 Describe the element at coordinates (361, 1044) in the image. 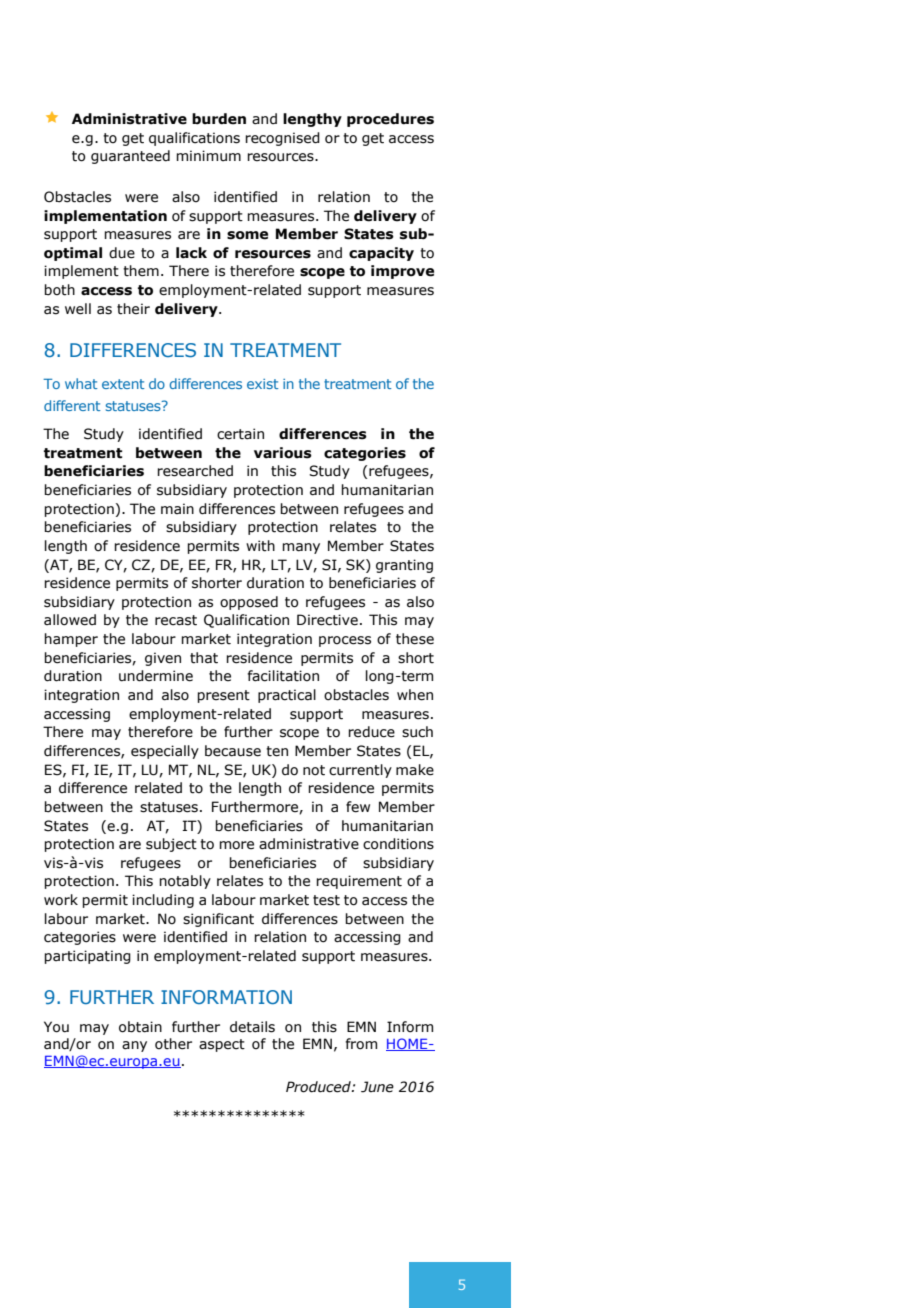

I see `from` at that location.
